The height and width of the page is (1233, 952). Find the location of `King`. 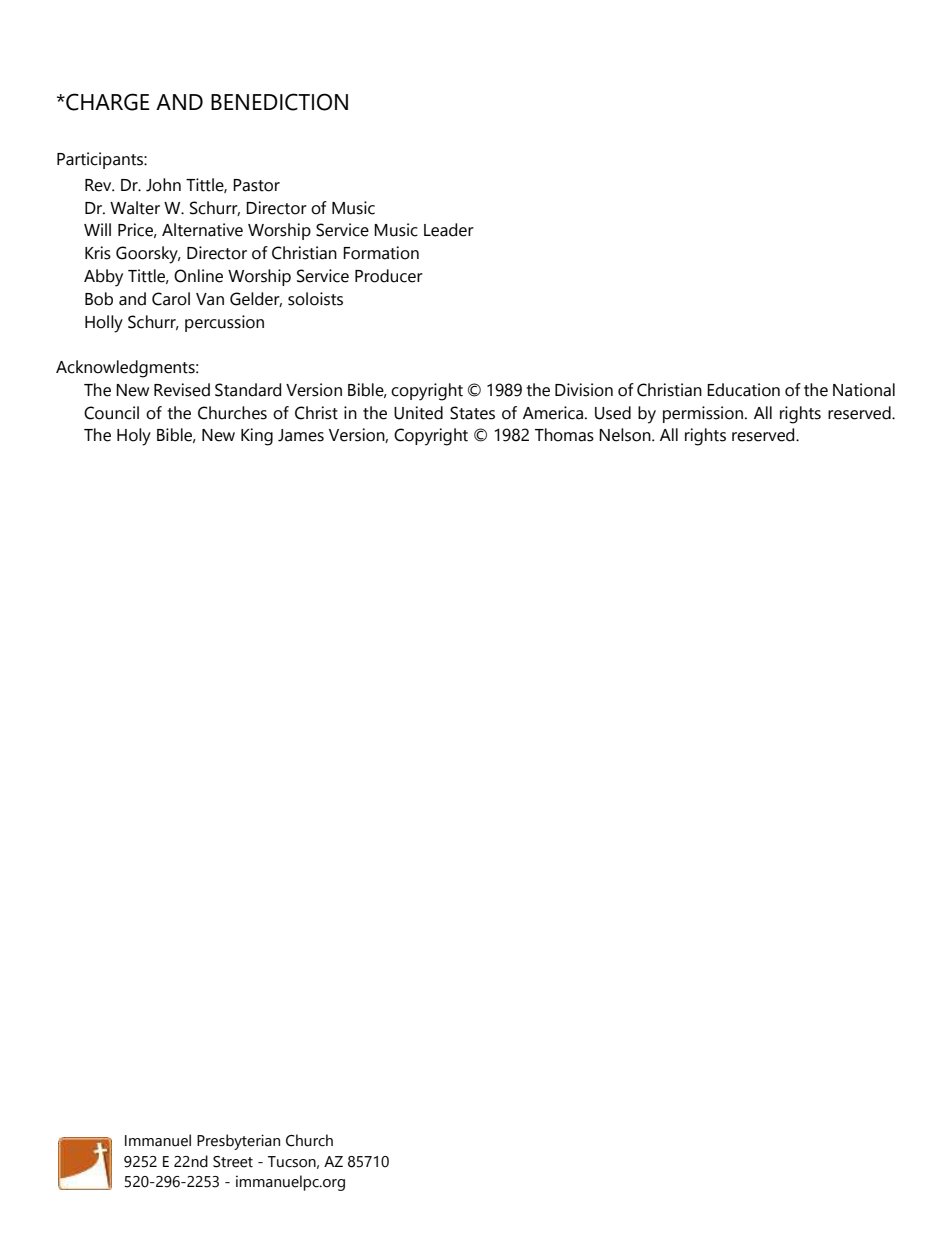

King is located at coordinates (257, 437).
